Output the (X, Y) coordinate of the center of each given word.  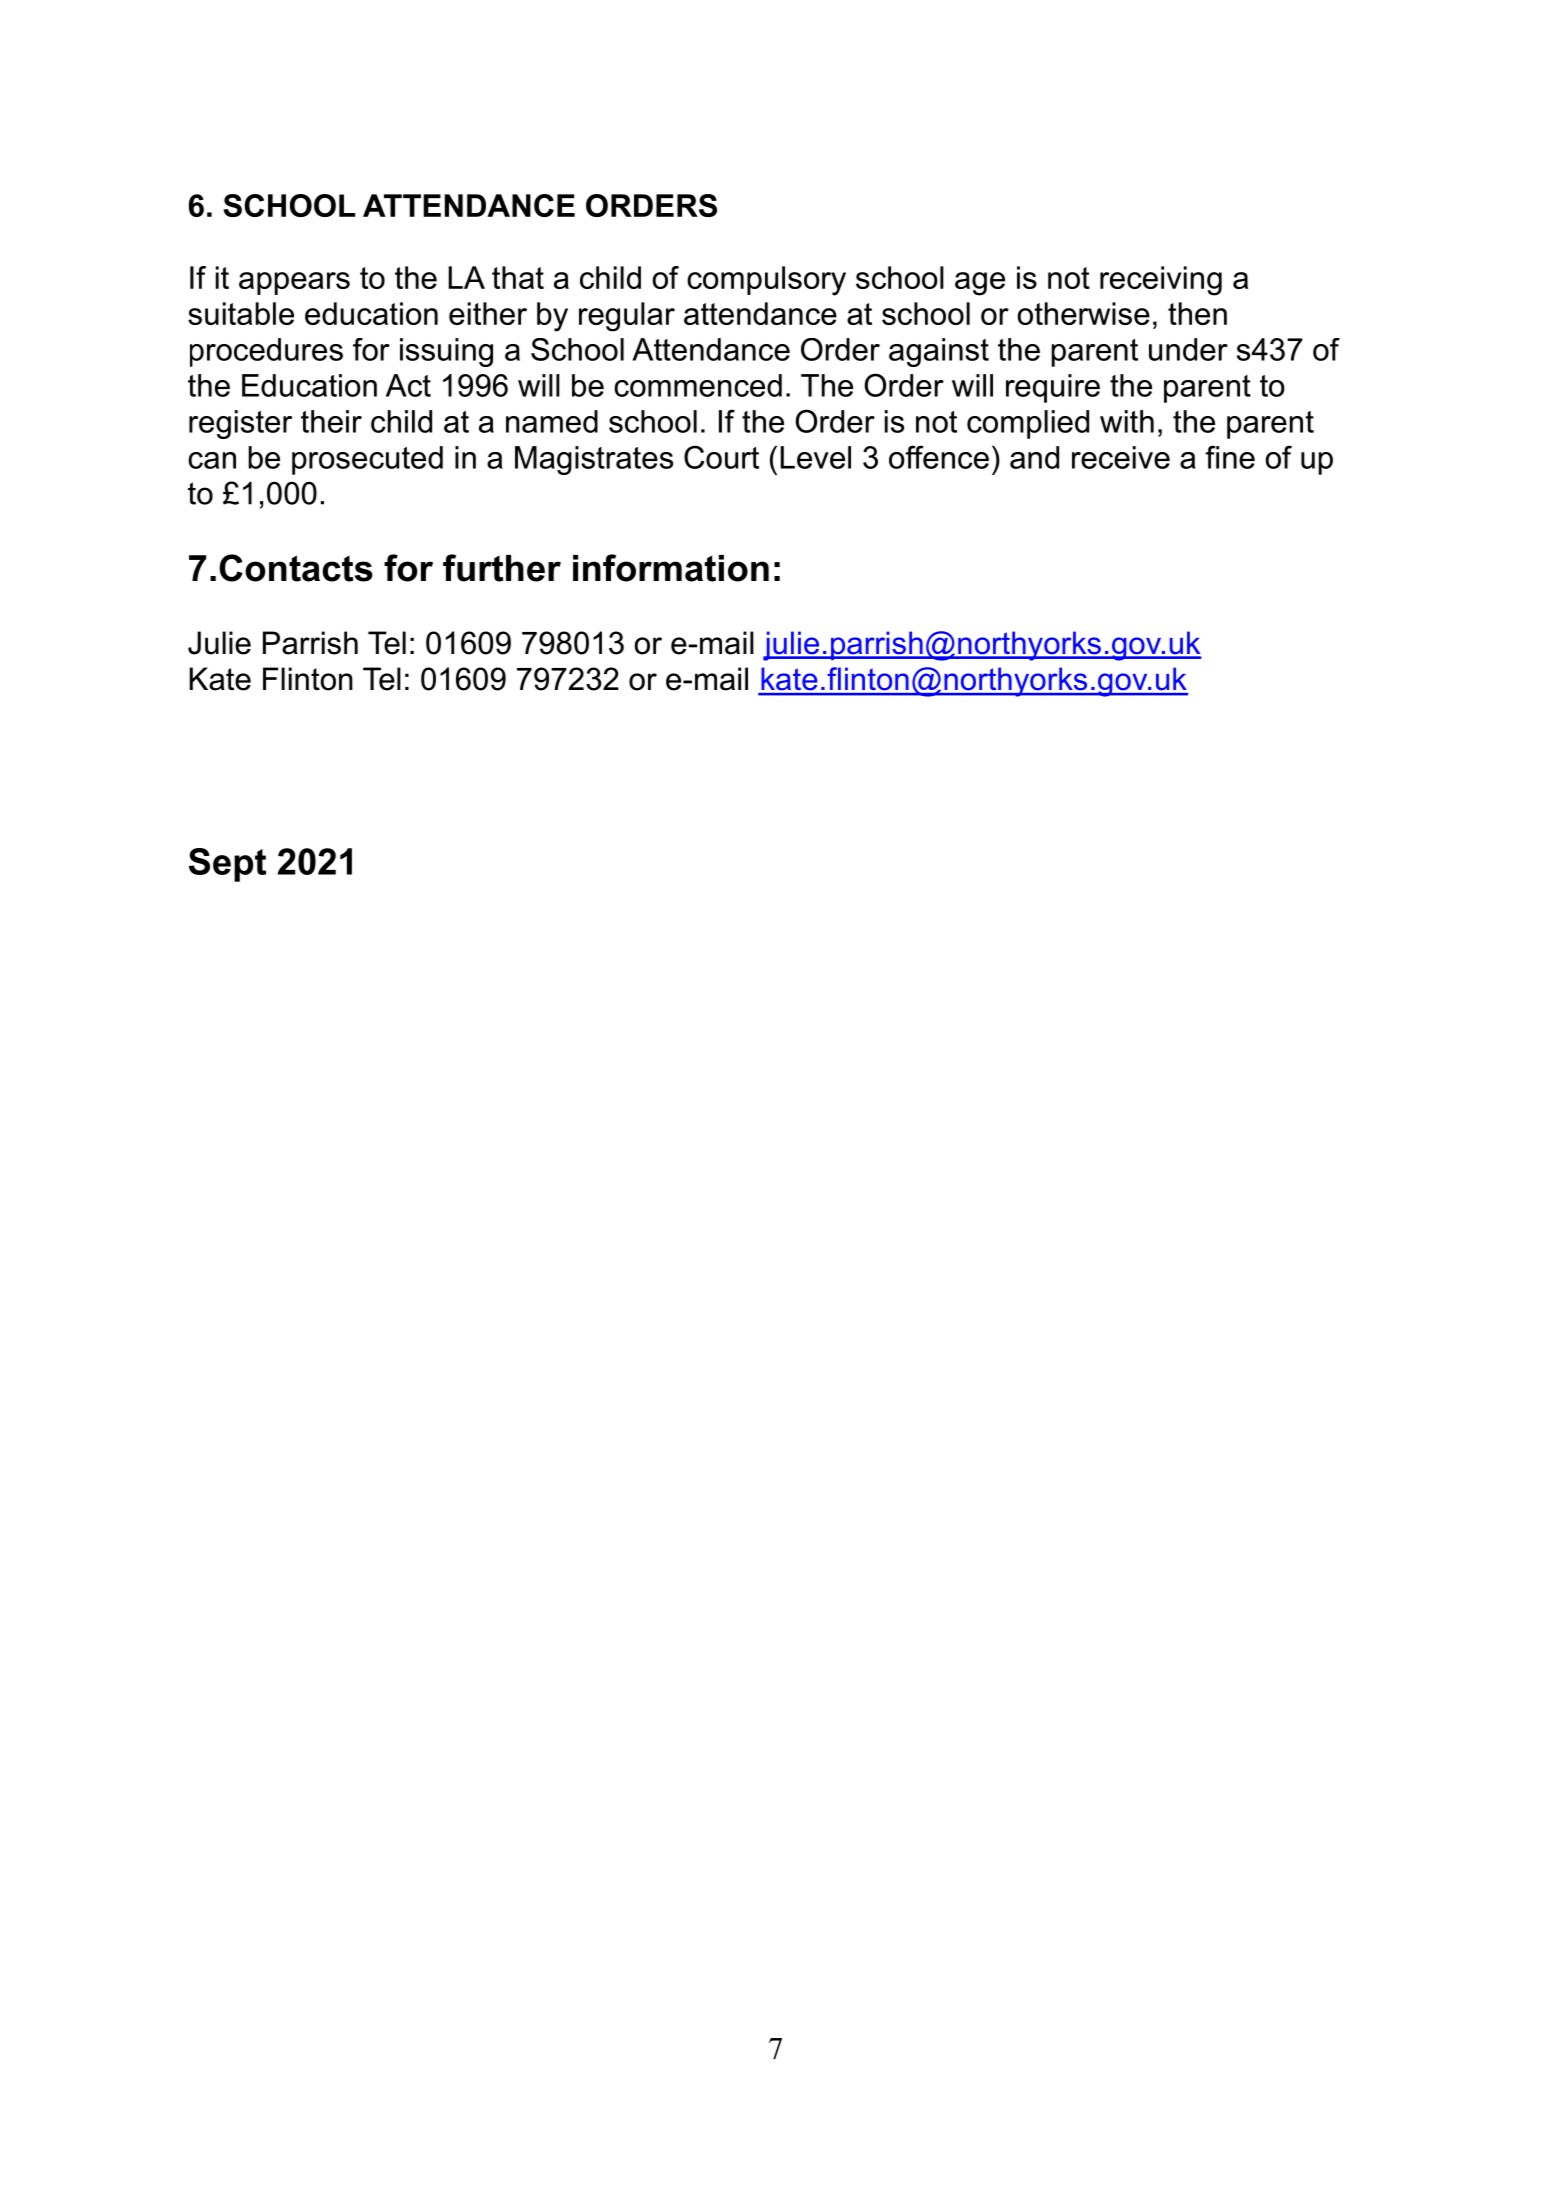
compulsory (766, 281)
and (1034, 457)
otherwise (1083, 313)
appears (294, 283)
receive (1121, 457)
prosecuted (367, 460)
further (502, 568)
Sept (227, 865)
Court (721, 457)
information (671, 568)
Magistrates (594, 460)
